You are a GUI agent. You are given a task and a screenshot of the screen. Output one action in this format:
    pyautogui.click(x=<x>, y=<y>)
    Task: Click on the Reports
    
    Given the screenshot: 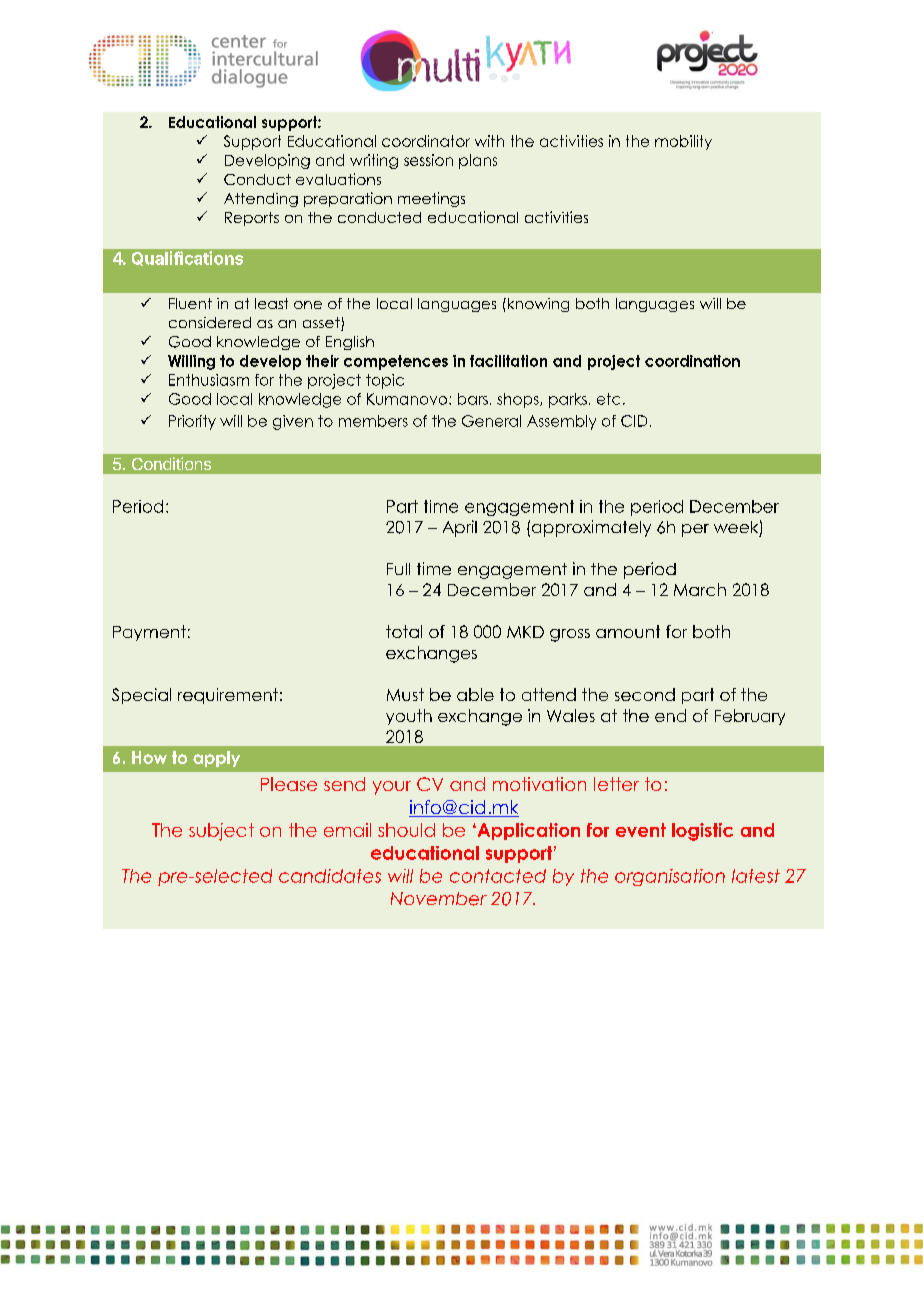 What is the action you would take?
    pyautogui.click(x=252, y=219)
